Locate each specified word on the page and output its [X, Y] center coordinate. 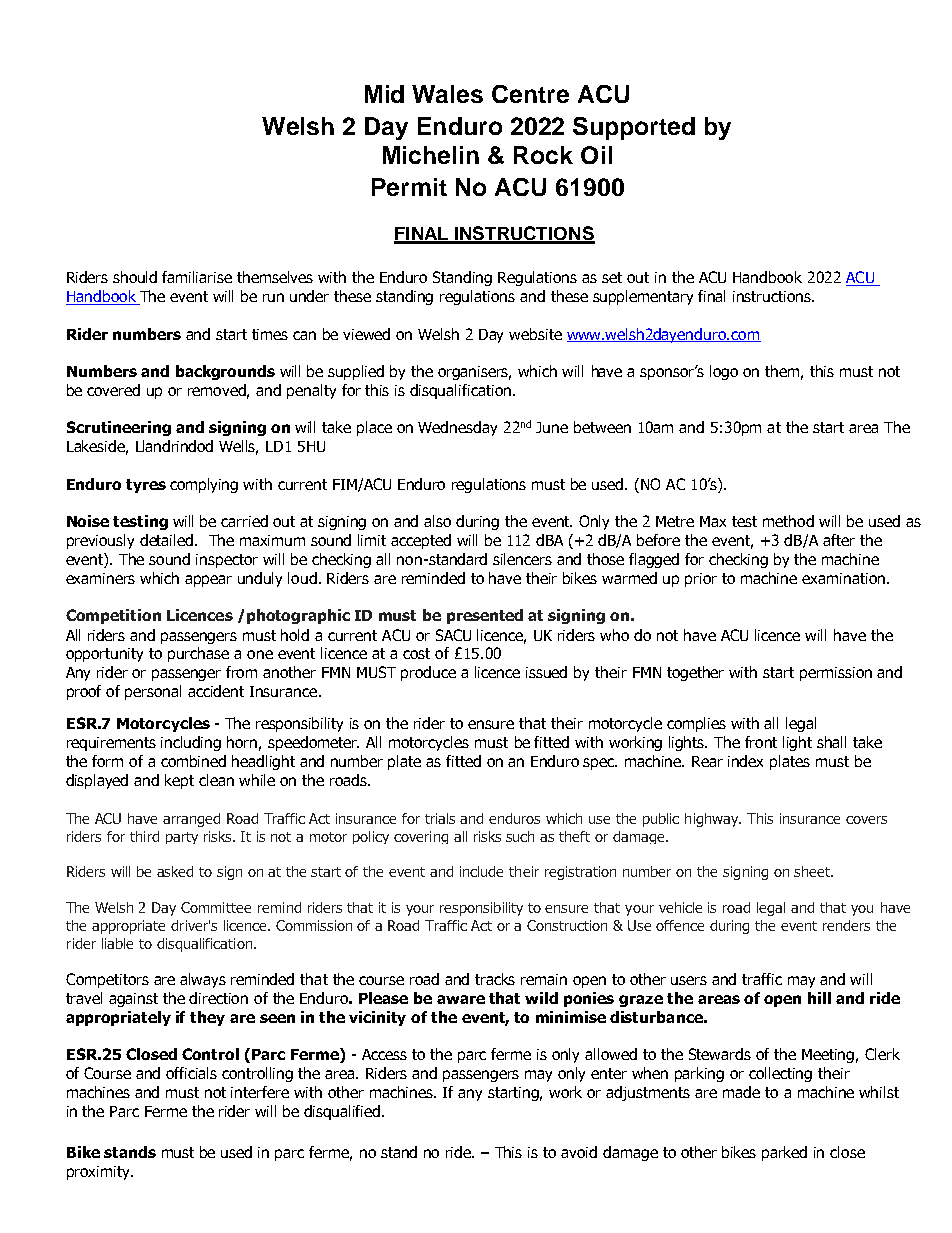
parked [784, 1153]
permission [836, 674]
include [481, 871]
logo [724, 372]
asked [175, 871]
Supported [634, 128]
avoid [579, 1152]
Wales [447, 94]
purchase [198, 654]
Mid [384, 94]
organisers [474, 373]
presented [485, 616]
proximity [99, 1173]
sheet [813, 871]
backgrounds [225, 372]
